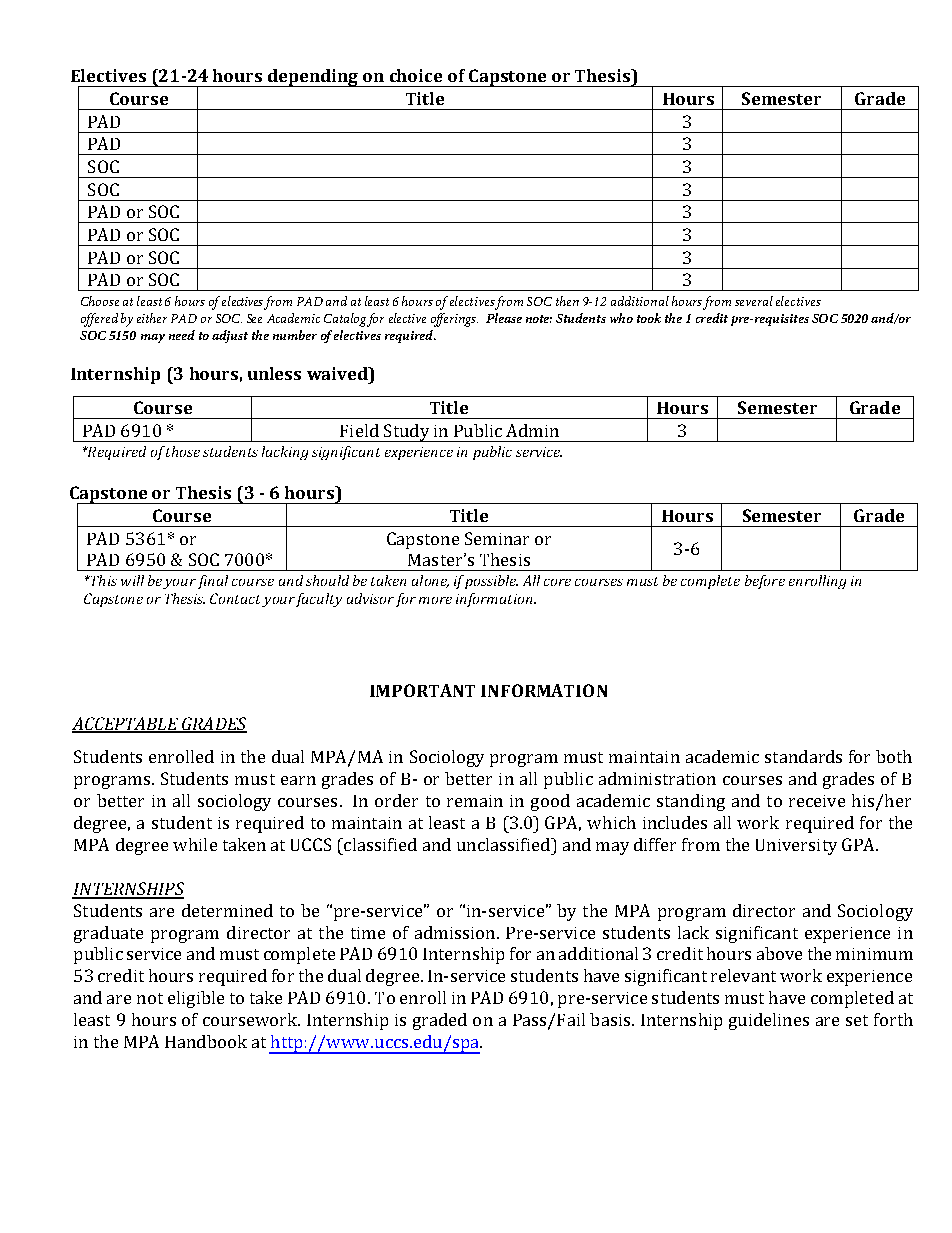 The image size is (952, 1233). Describe the element at coordinates (196, 999) in the screenshot. I see `eligible` at that location.
